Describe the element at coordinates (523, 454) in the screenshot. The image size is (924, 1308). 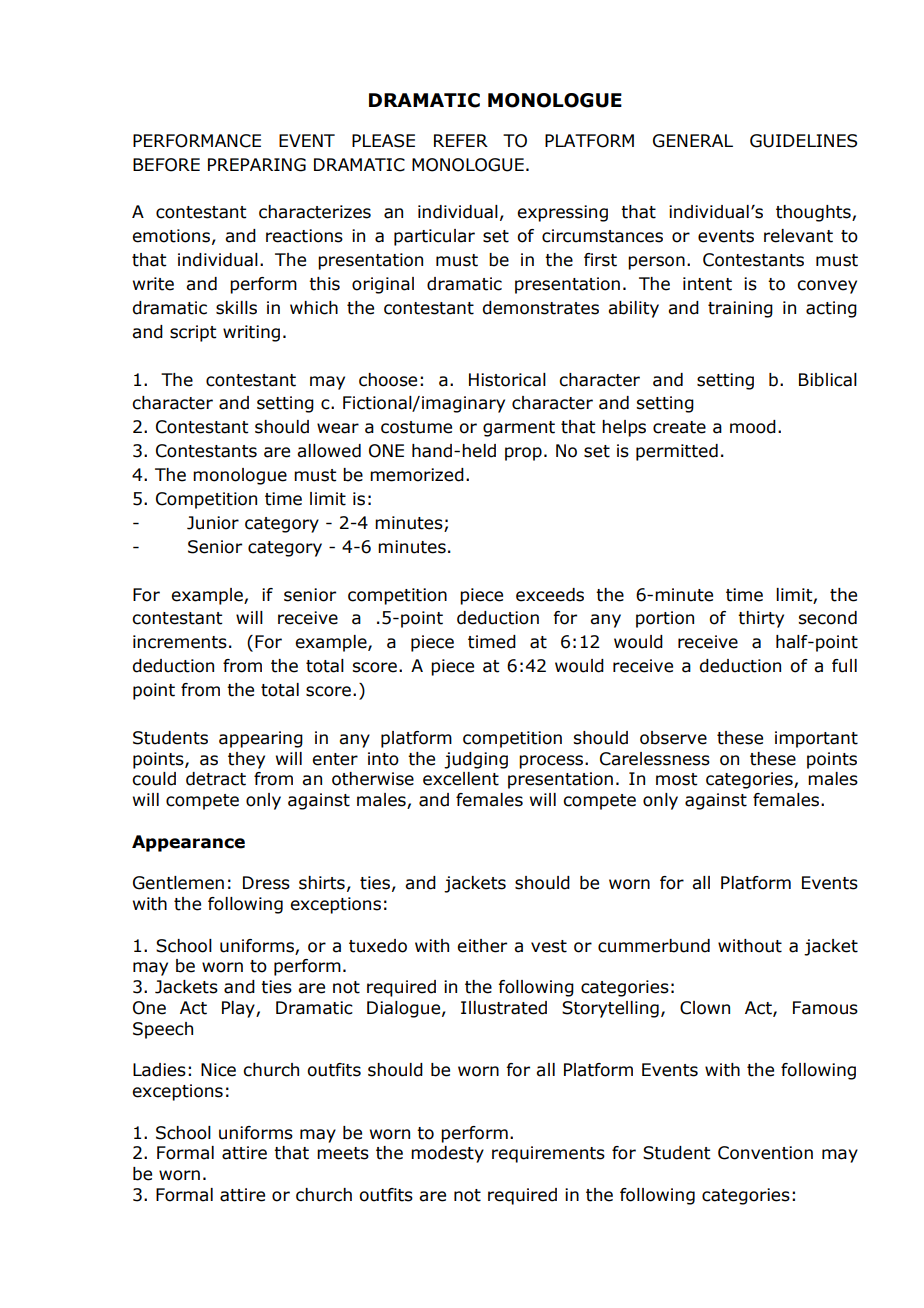
I see `prop` at that location.
